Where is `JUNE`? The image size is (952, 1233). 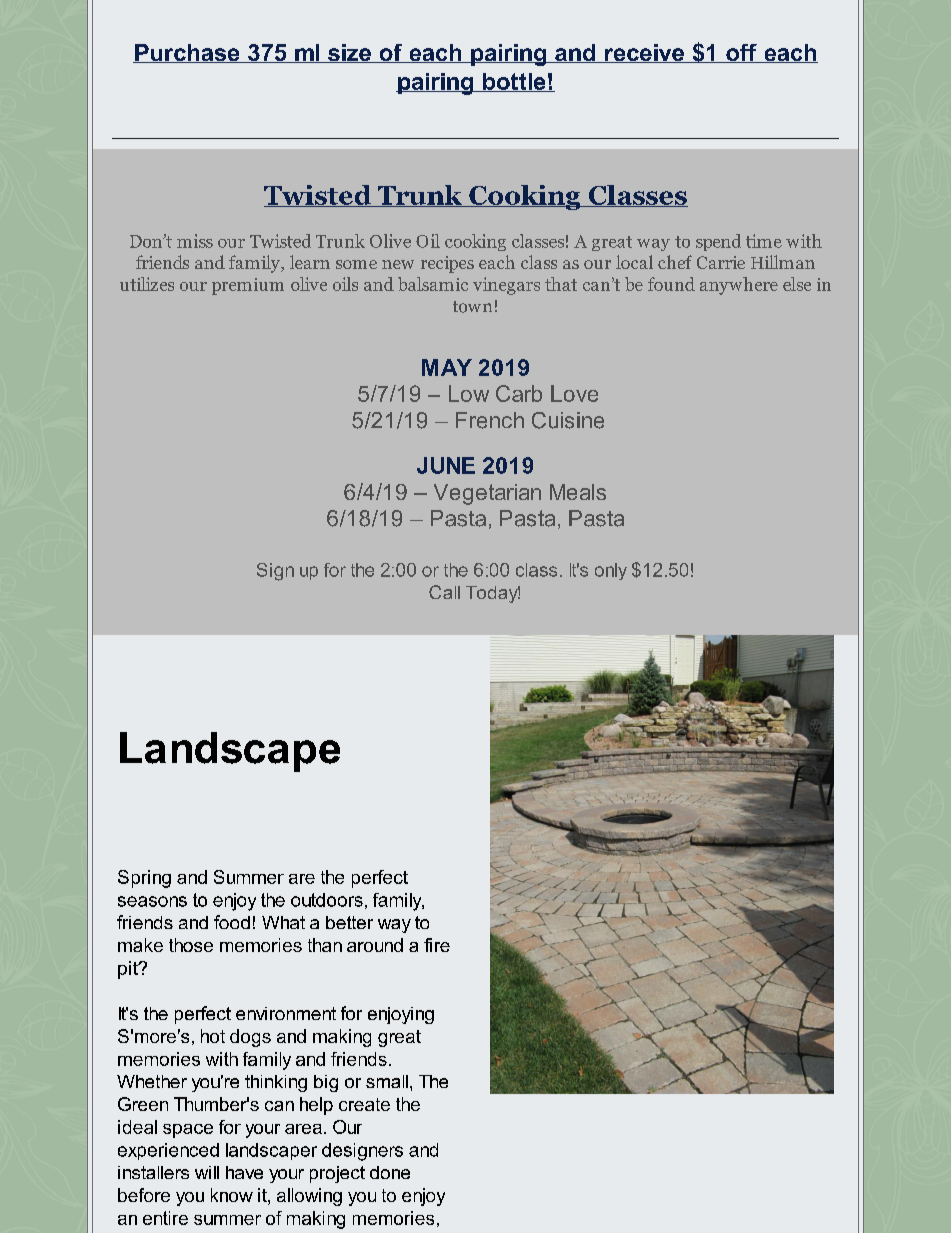
JUNE is located at coordinates (446, 465).
